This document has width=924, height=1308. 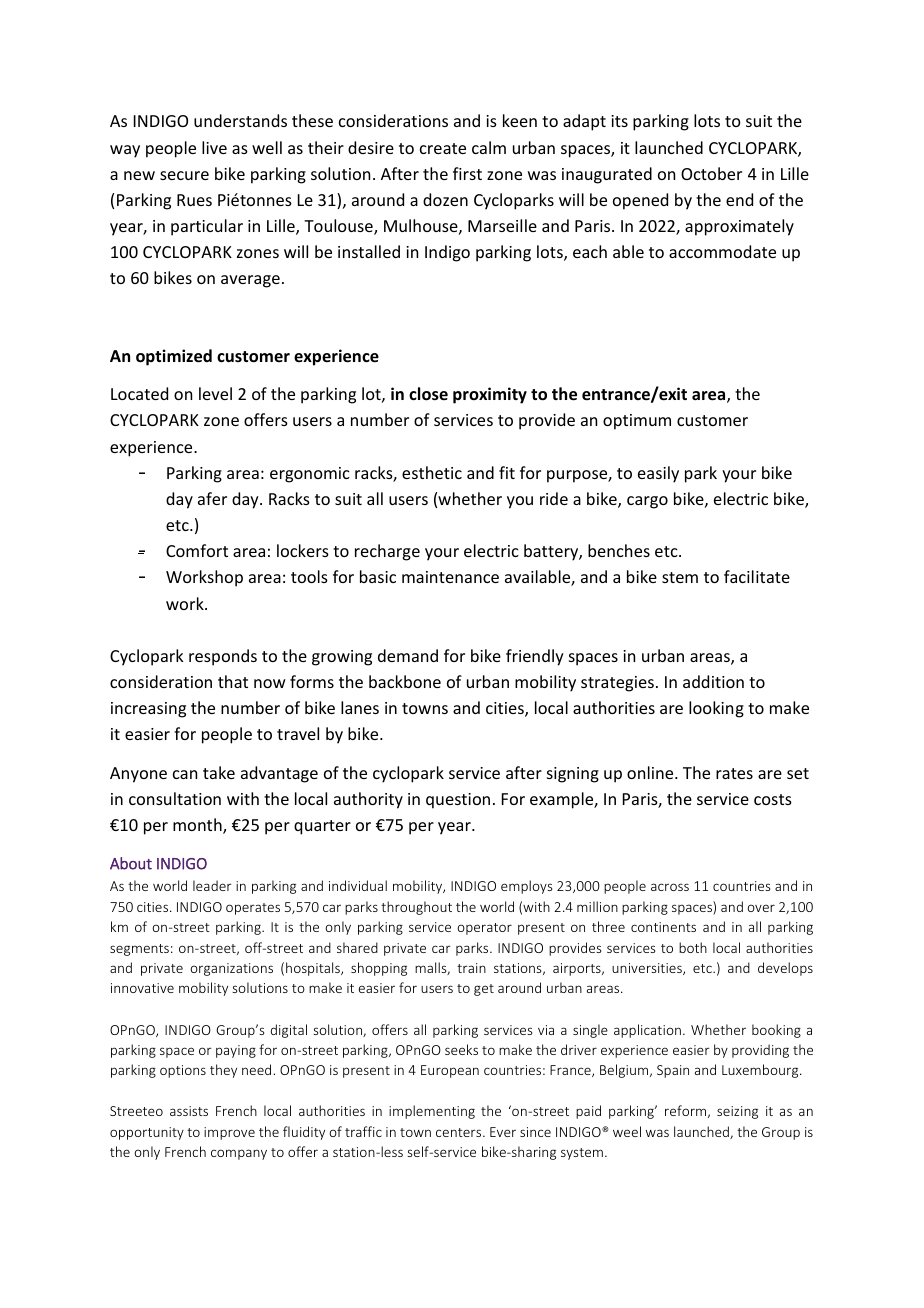 What do you see at coordinates (711, 173) in the document?
I see `October` at bounding box center [711, 173].
